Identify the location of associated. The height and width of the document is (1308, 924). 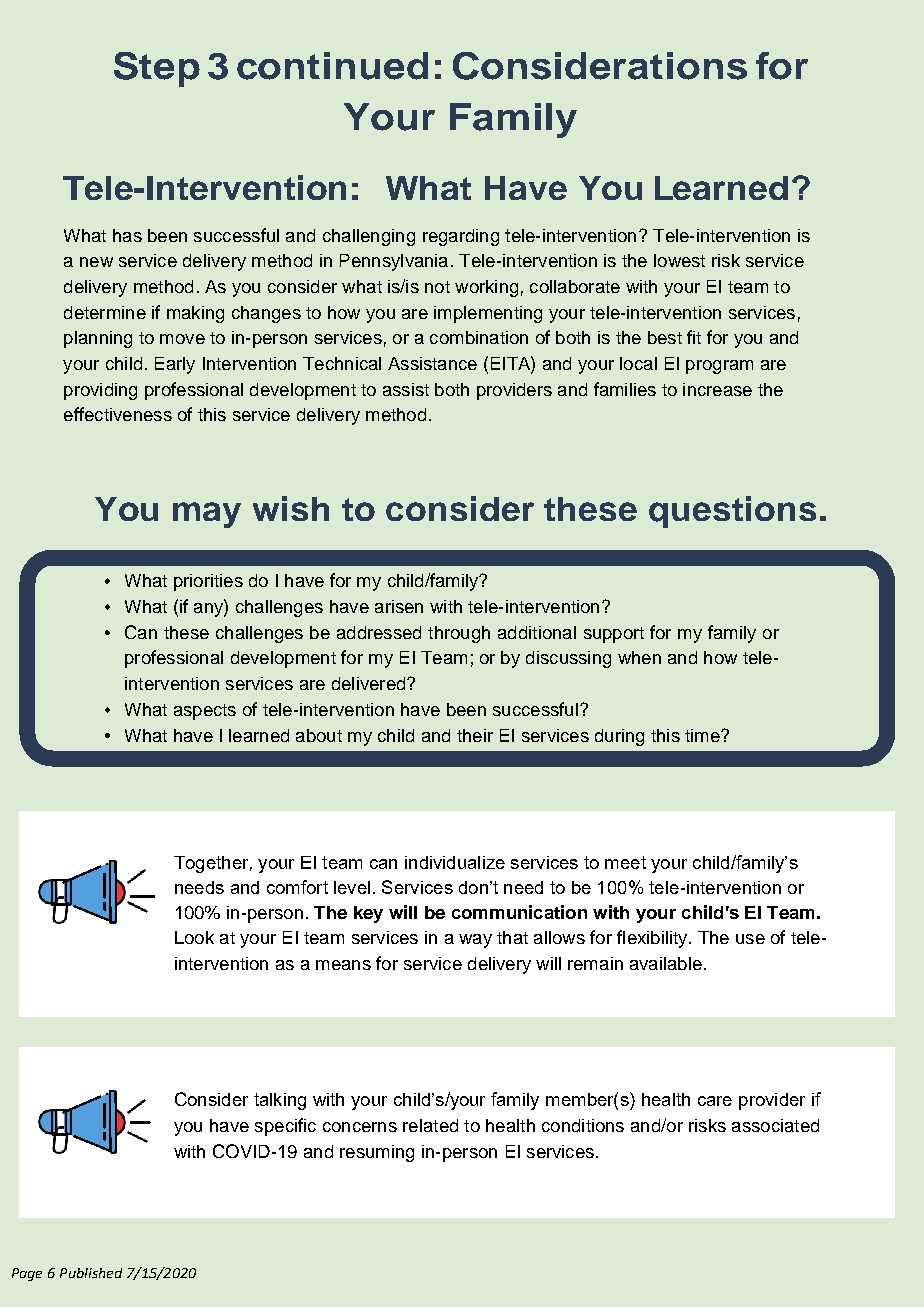
(775, 1125).
